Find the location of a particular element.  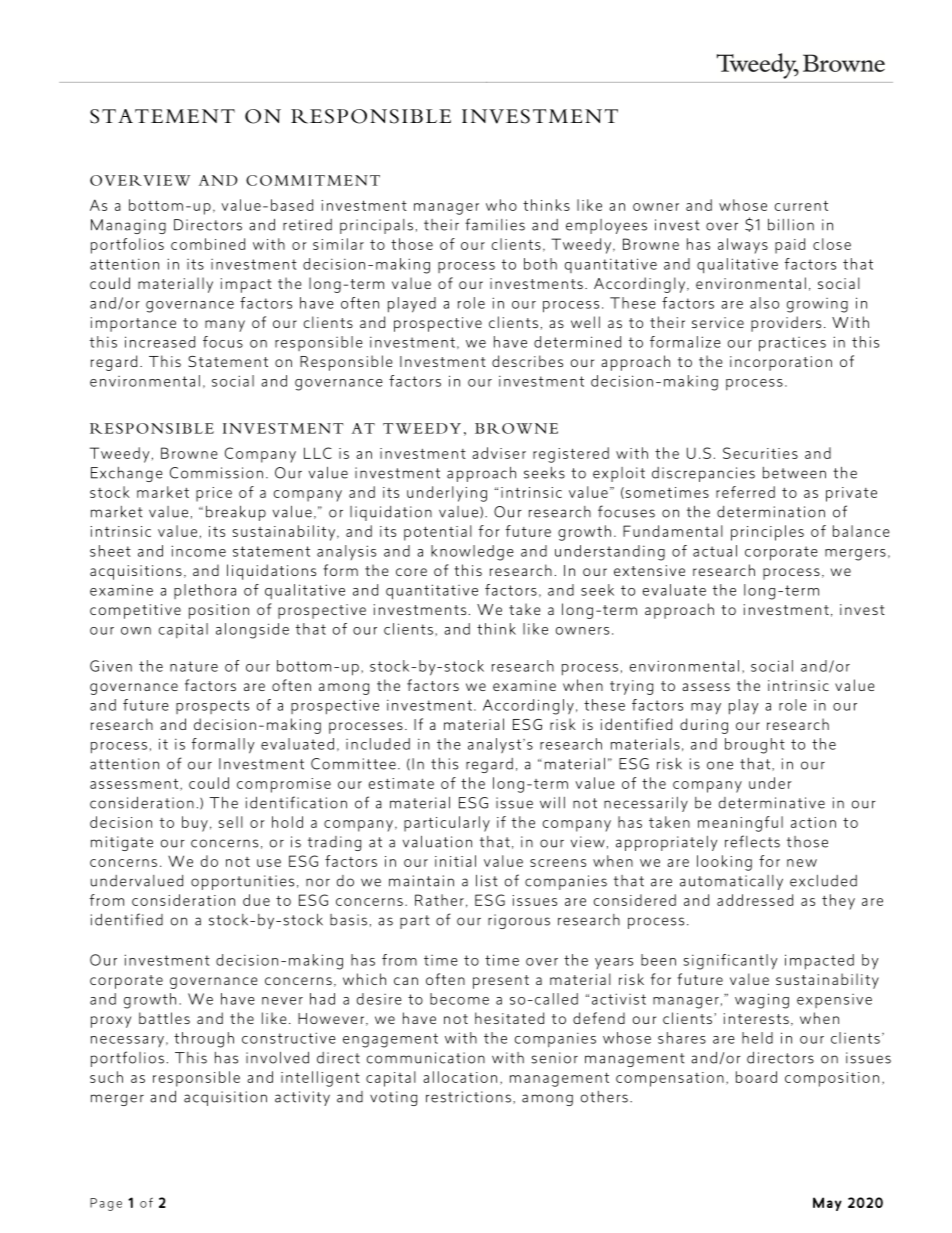

knowledge is located at coordinates (472, 553).
